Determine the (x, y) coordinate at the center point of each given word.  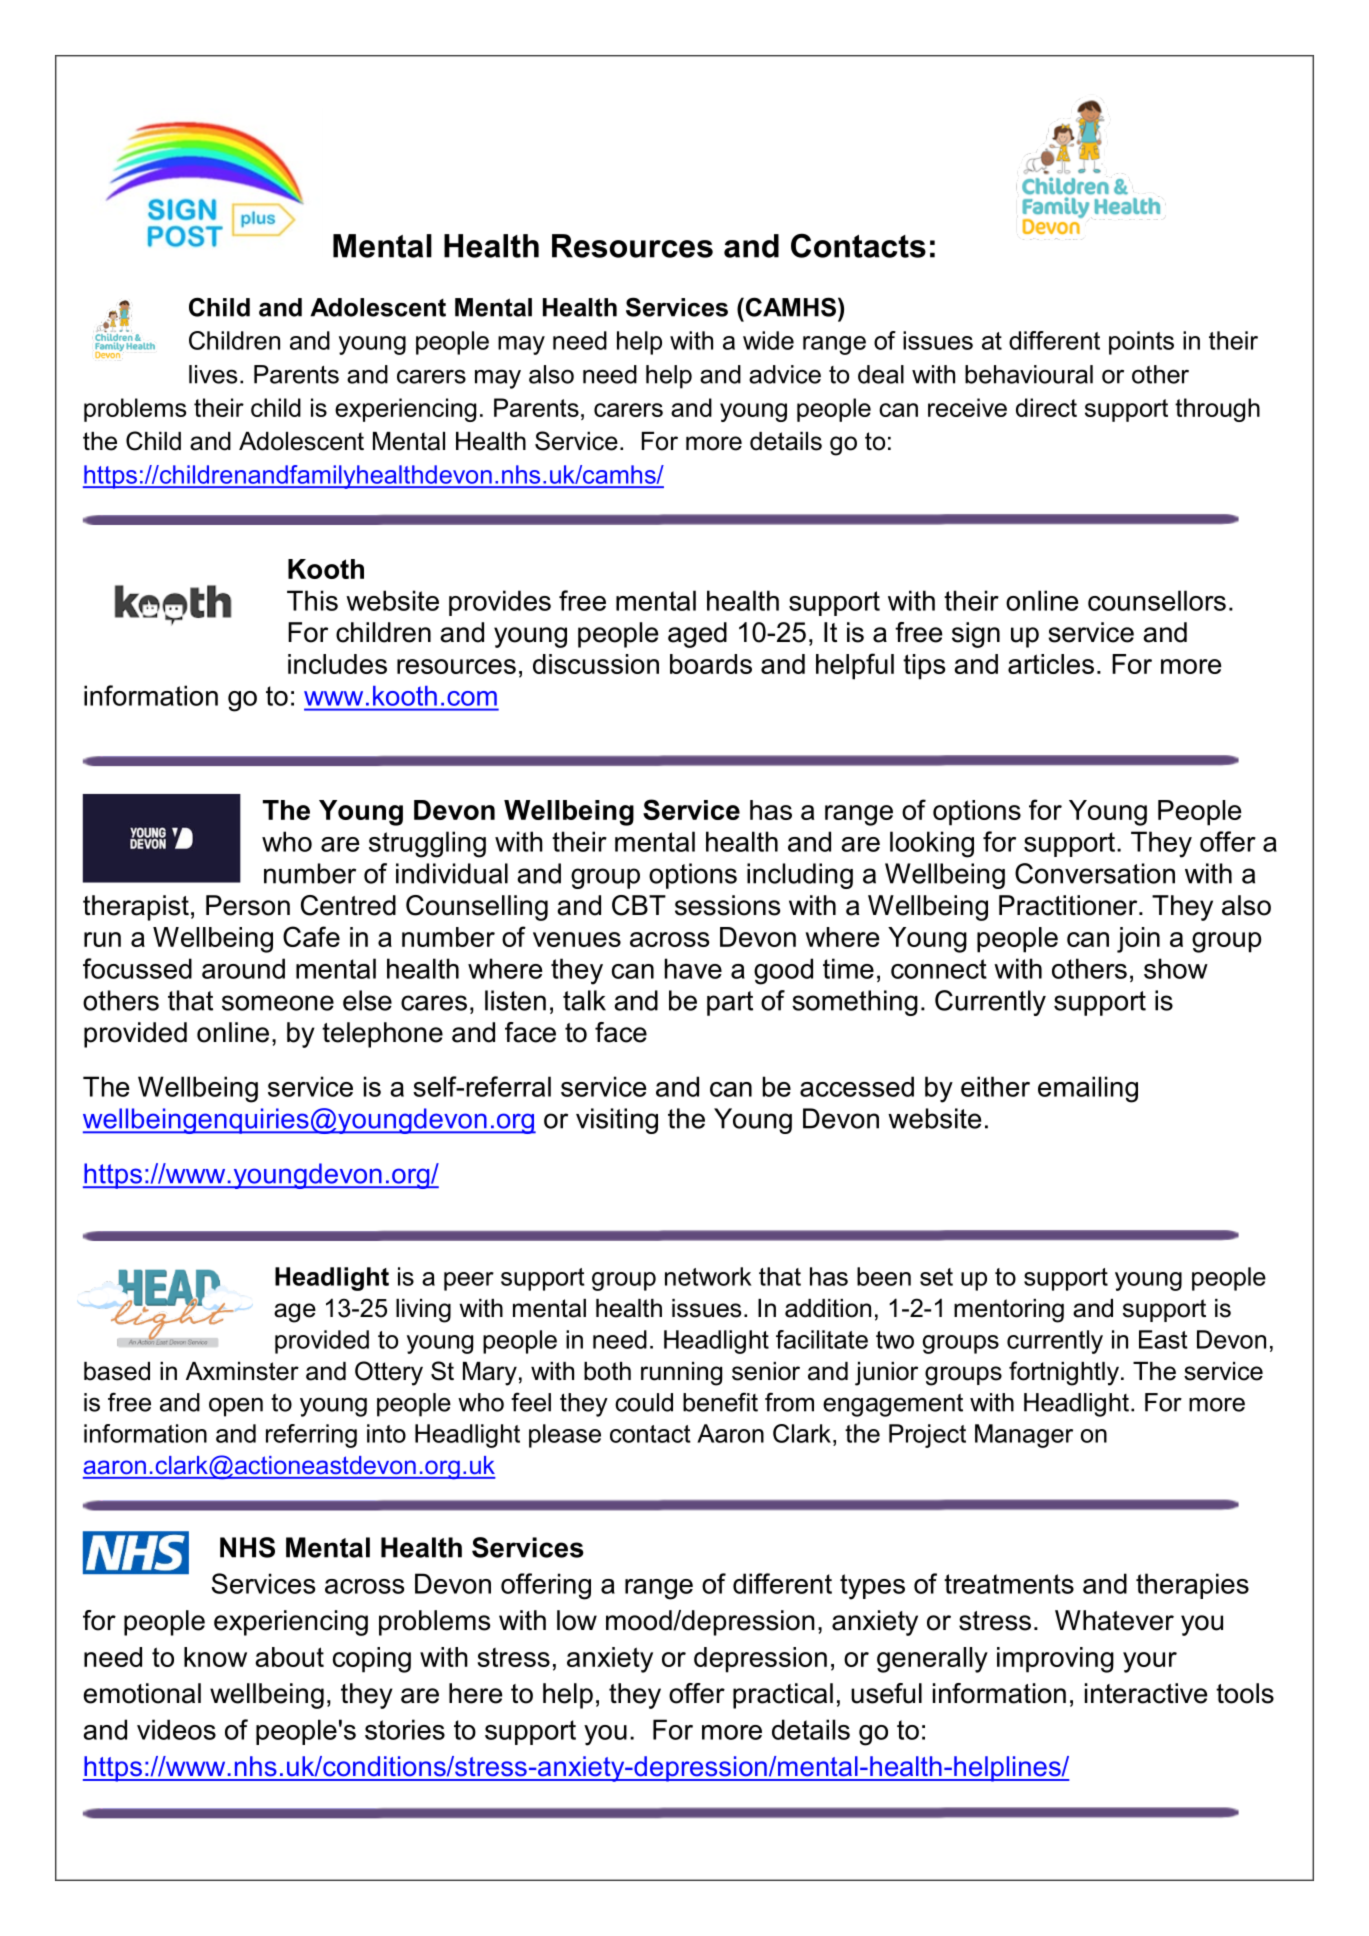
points (1141, 343)
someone (278, 1003)
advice (785, 374)
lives (213, 374)
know (215, 1657)
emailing (1088, 1089)
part (730, 1003)
